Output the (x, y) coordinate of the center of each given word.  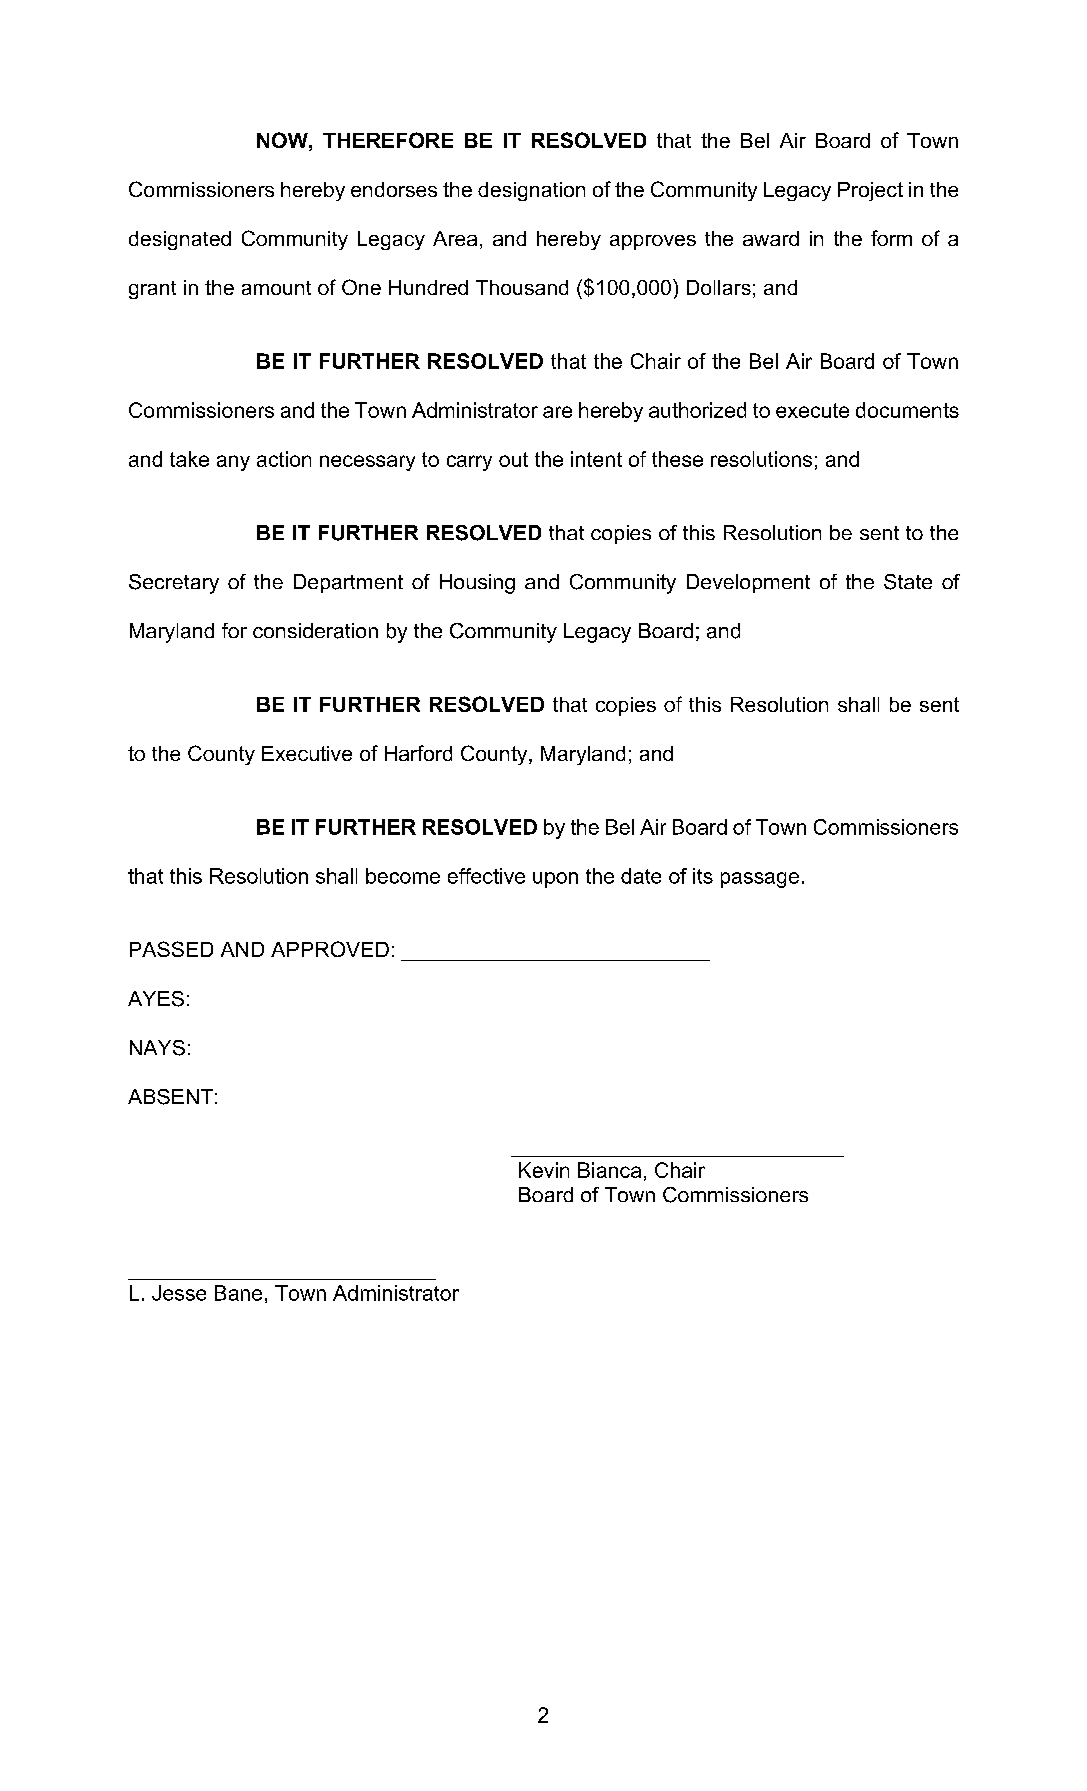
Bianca (609, 1170)
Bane (238, 1293)
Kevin (544, 1170)
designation (531, 191)
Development (748, 583)
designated (180, 240)
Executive (307, 753)
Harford (418, 753)
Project (870, 191)
